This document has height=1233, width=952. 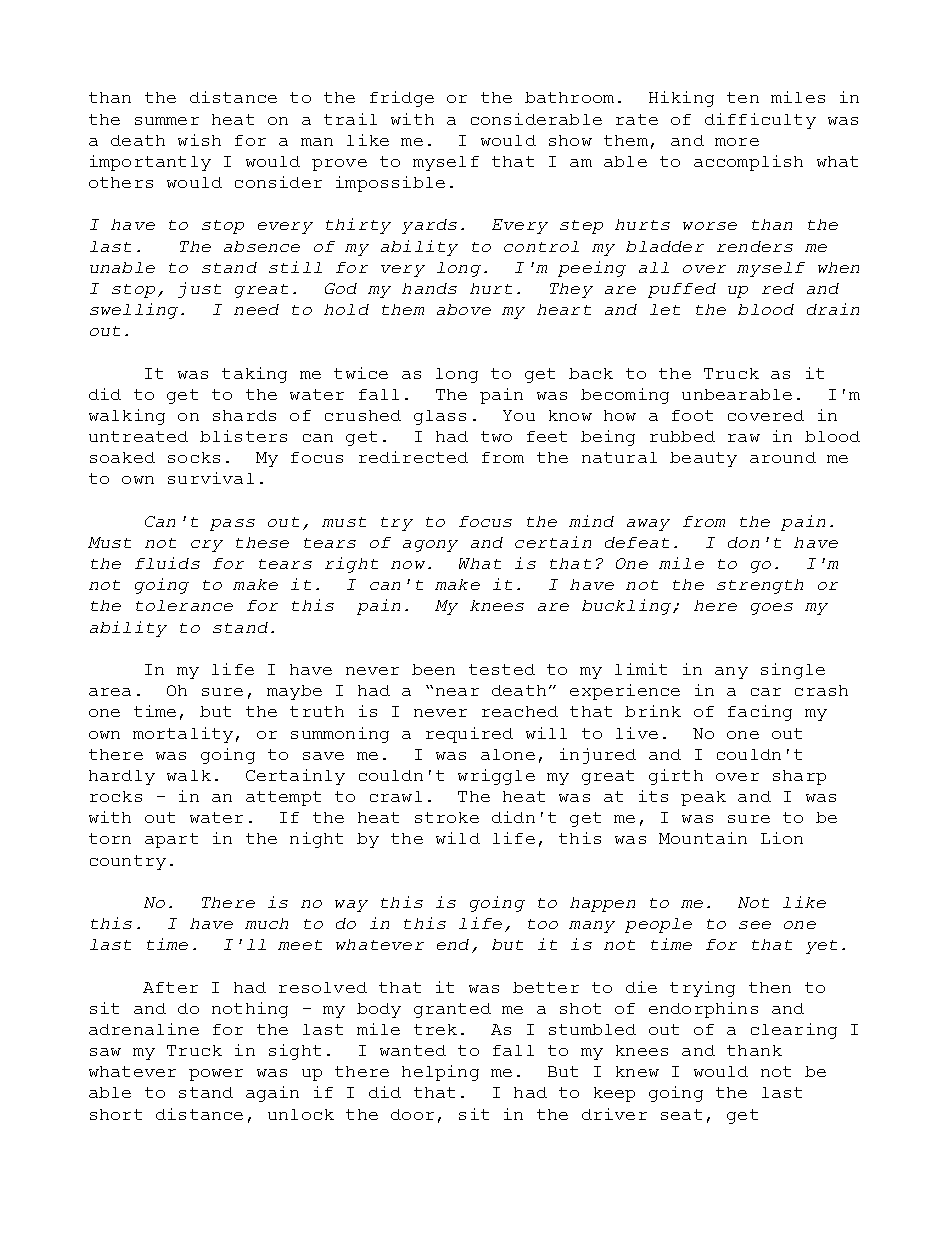 I want to click on seat, so click(x=681, y=1114).
